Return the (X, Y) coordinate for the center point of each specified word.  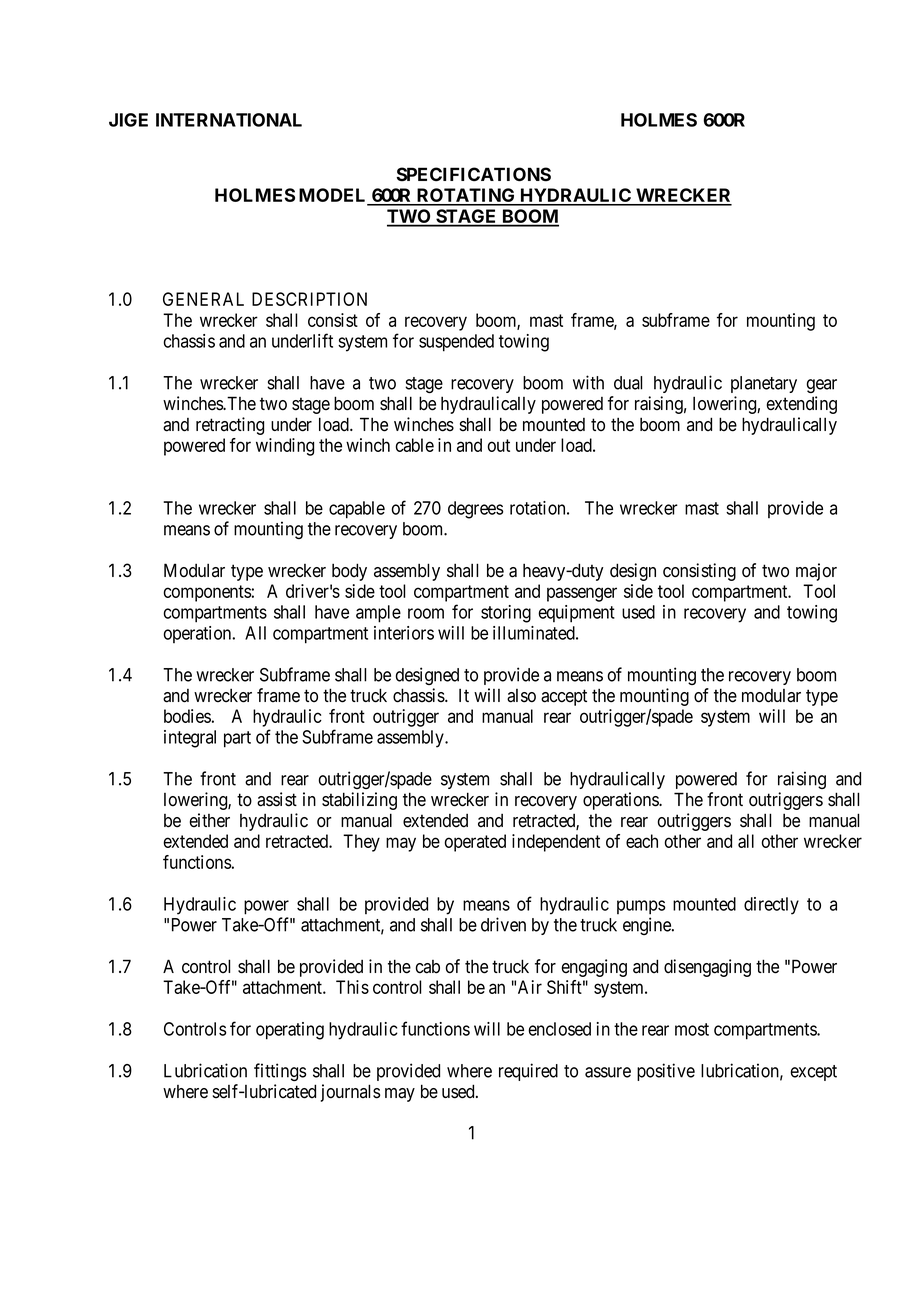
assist (277, 799)
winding (285, 447)
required (528, 1072)
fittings (280, 1072)
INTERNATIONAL (229, 120)
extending (802, 405)
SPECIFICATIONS (473, 174)
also (521, 696)
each (642, 841)
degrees (475, 510)
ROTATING (466, 196)
